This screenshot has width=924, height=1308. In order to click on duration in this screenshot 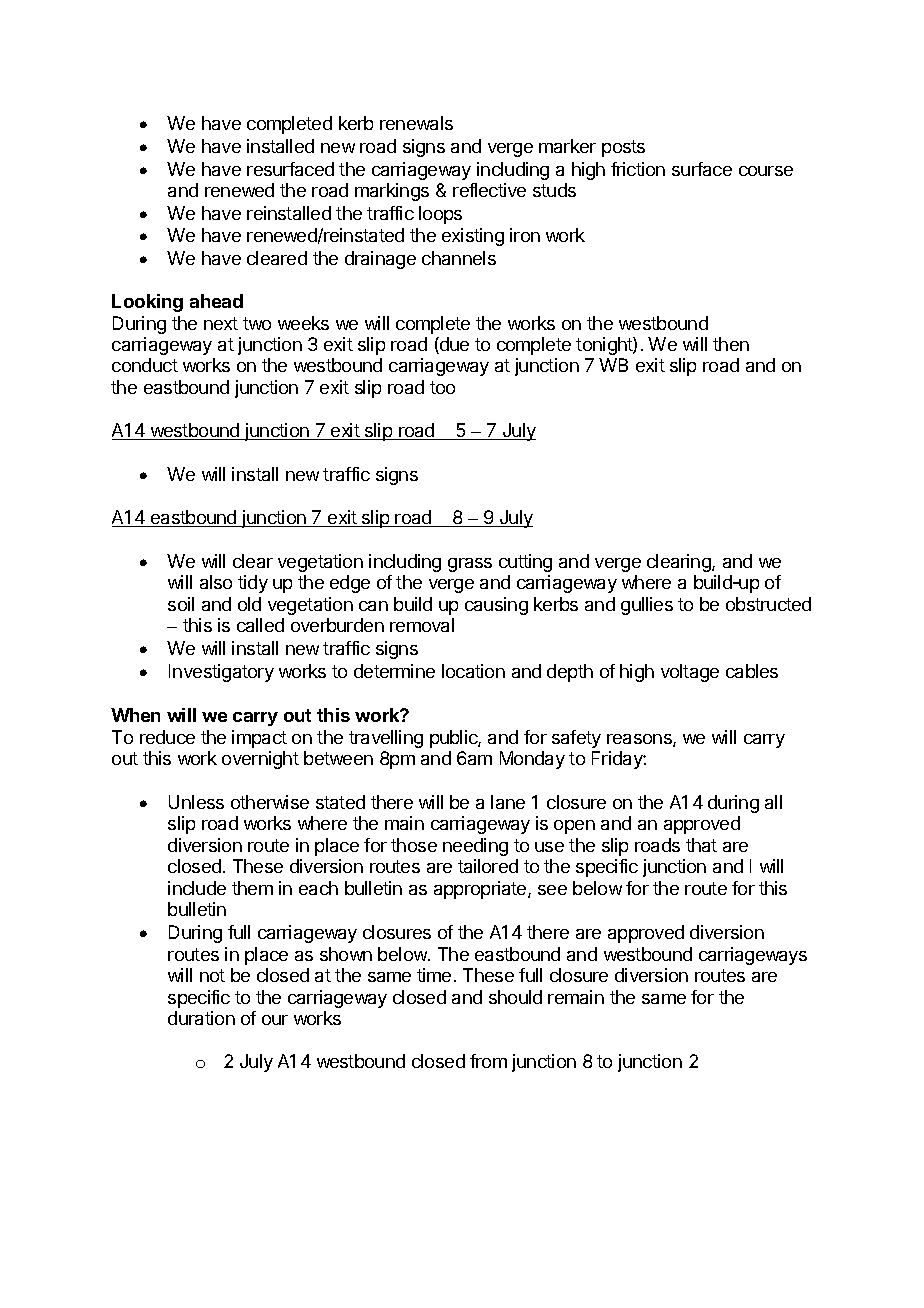, I will do `click(201, 1018)`.
